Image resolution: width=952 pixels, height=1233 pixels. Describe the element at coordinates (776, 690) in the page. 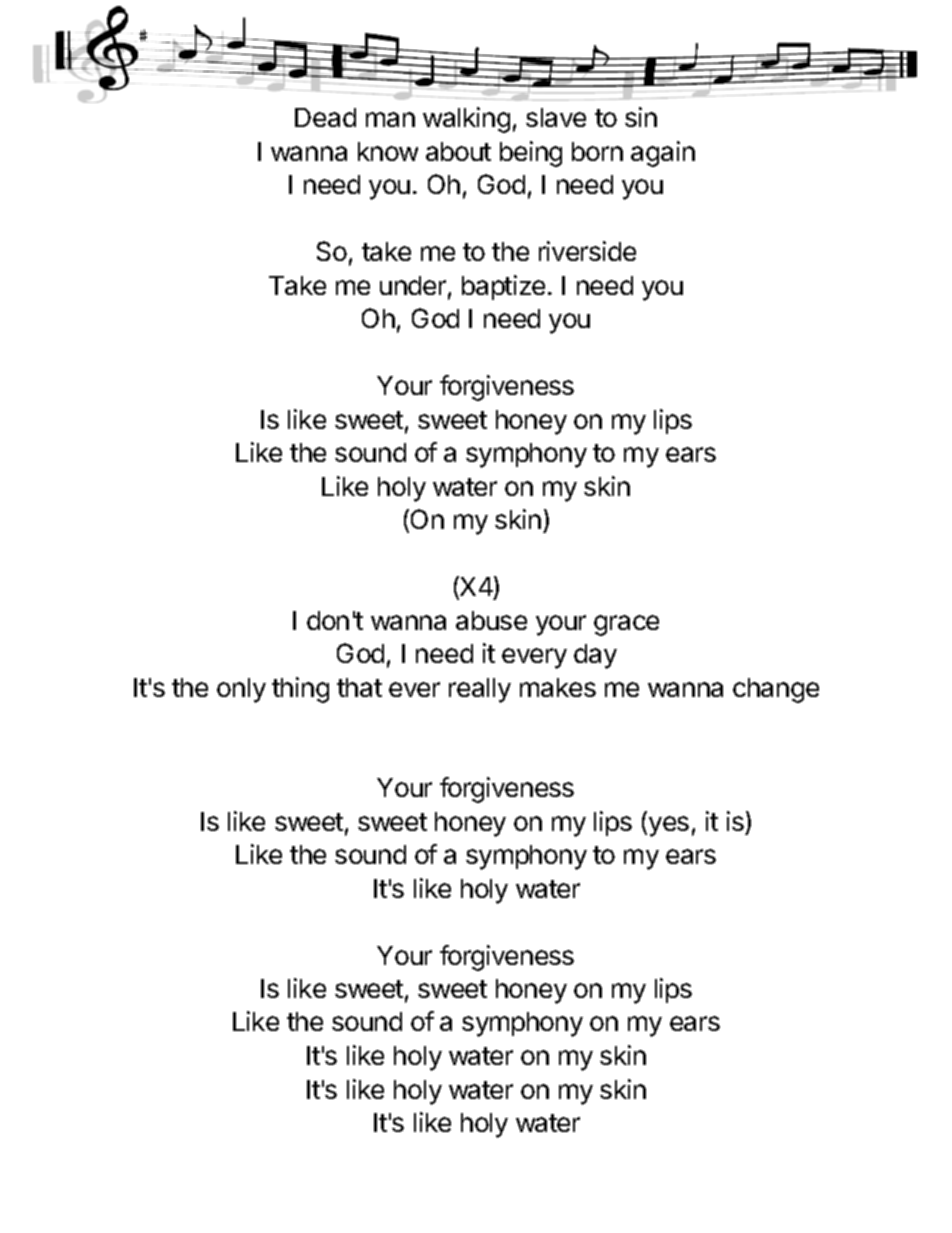

I see `change` at that location.
